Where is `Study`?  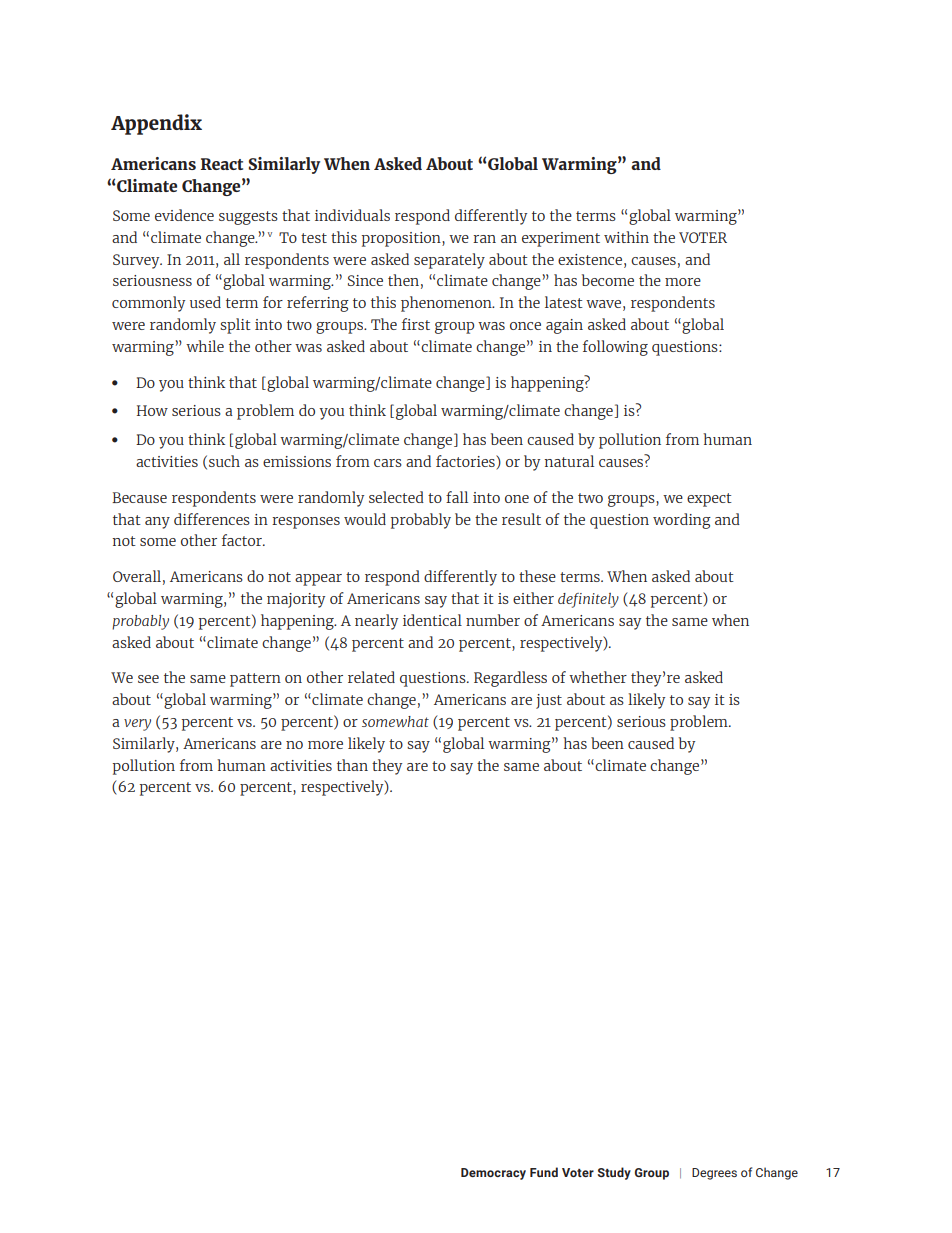
Study is located at coordinates (614, 1173).
